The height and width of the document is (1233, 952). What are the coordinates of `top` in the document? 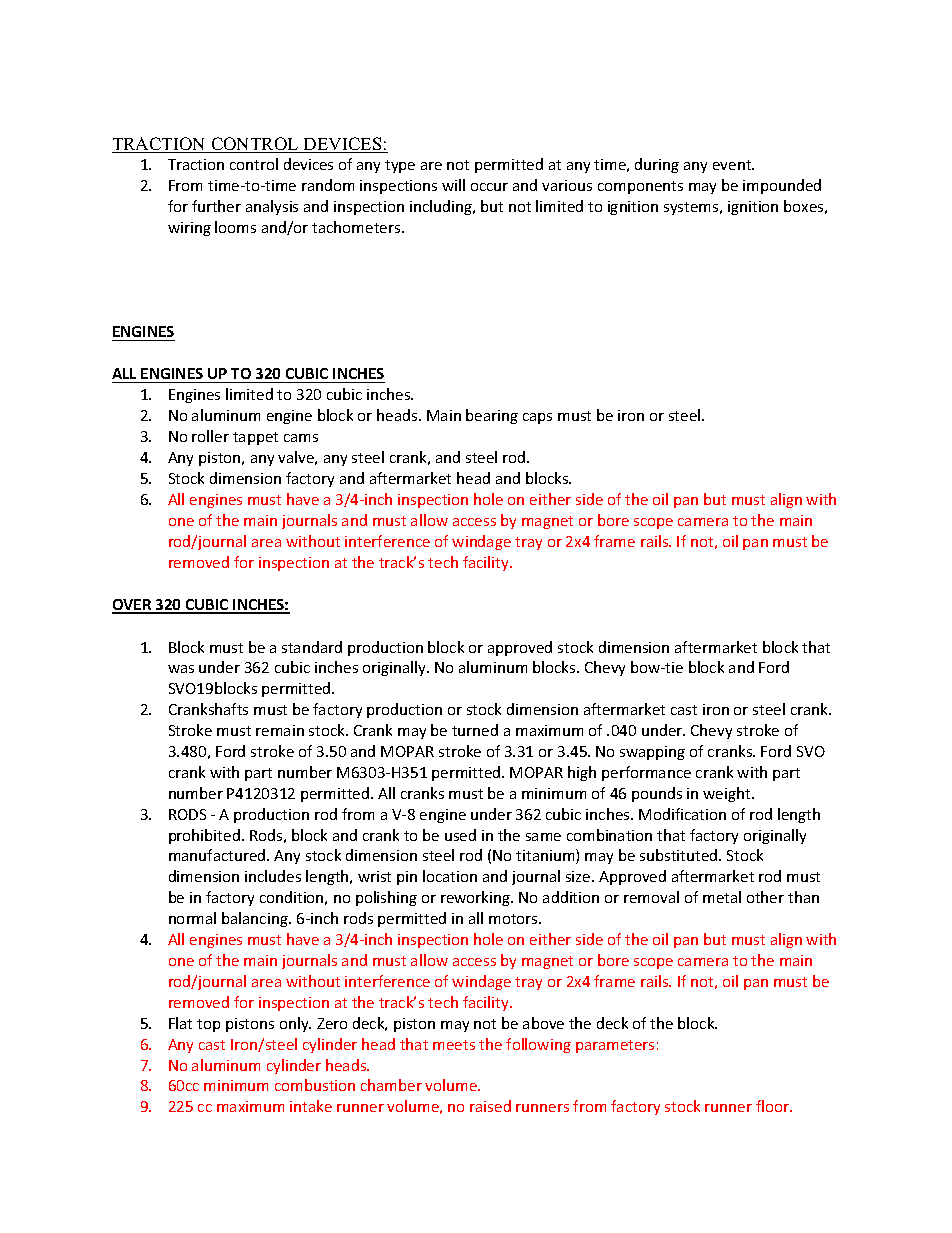 It's located at (208, 1025).
